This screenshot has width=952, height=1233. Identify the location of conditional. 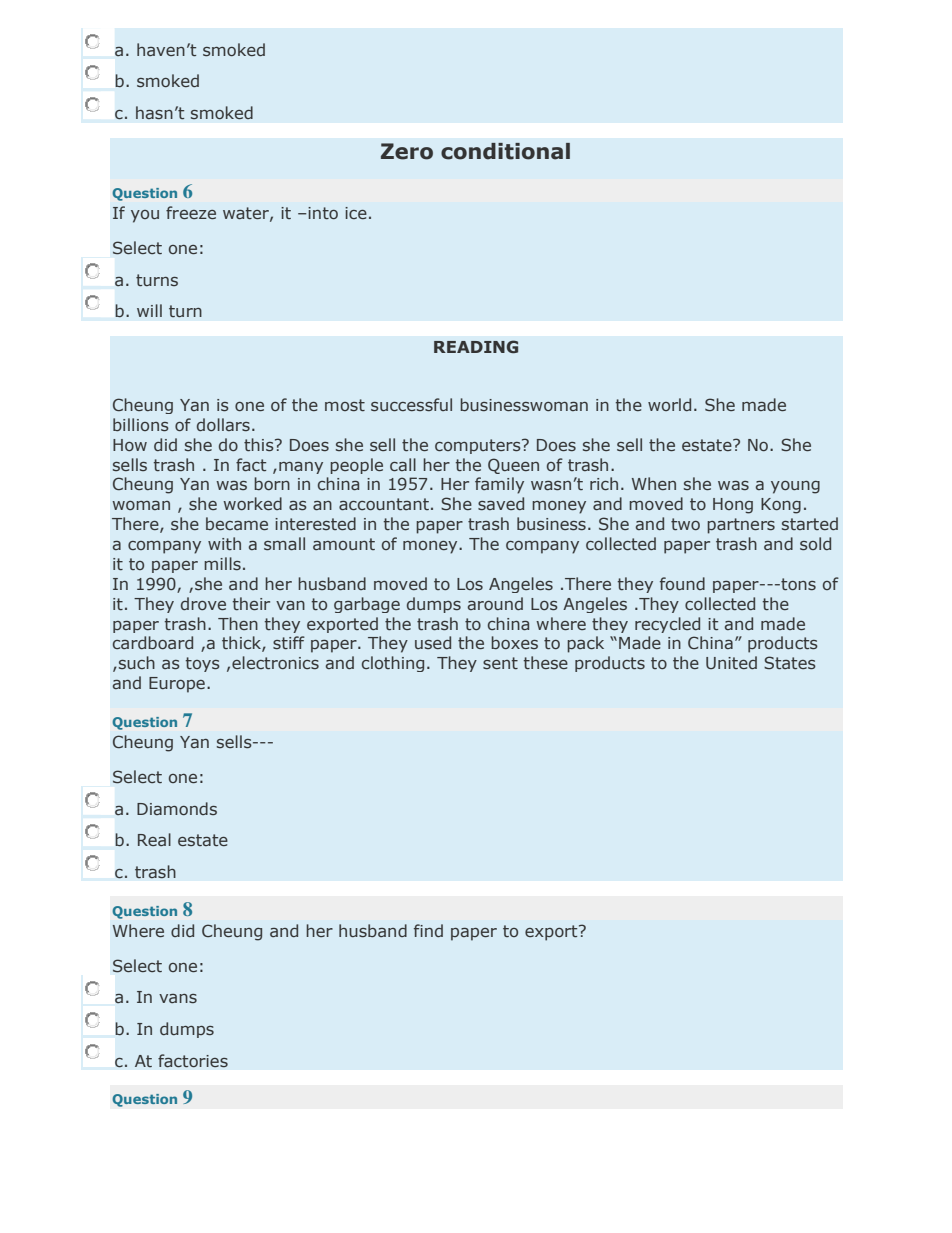
(505, 151).
